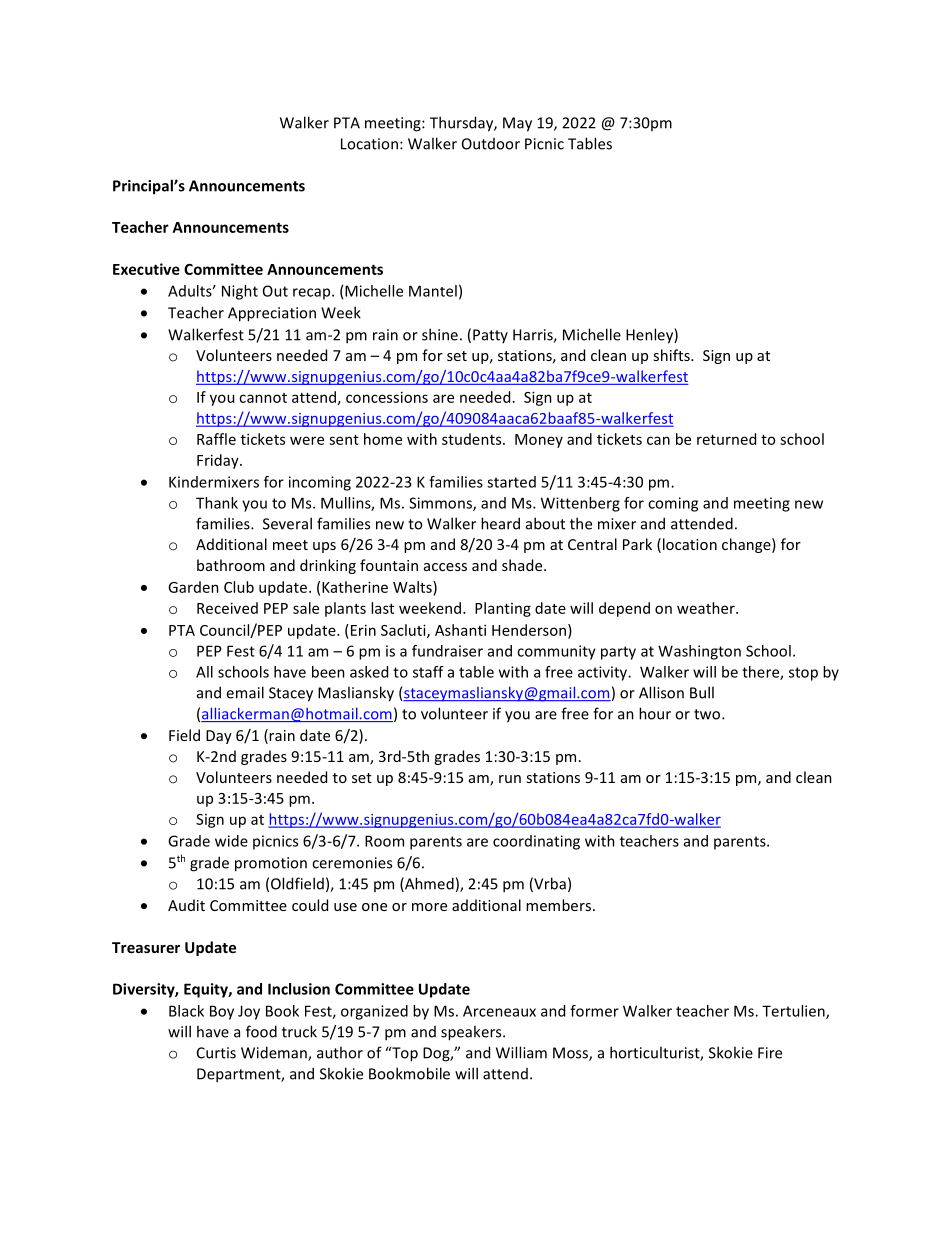 This screenshot has height=1233, width=952. Describe the element at coordinates (503, 609) in the screenshot. I see `Planting` at that location.
